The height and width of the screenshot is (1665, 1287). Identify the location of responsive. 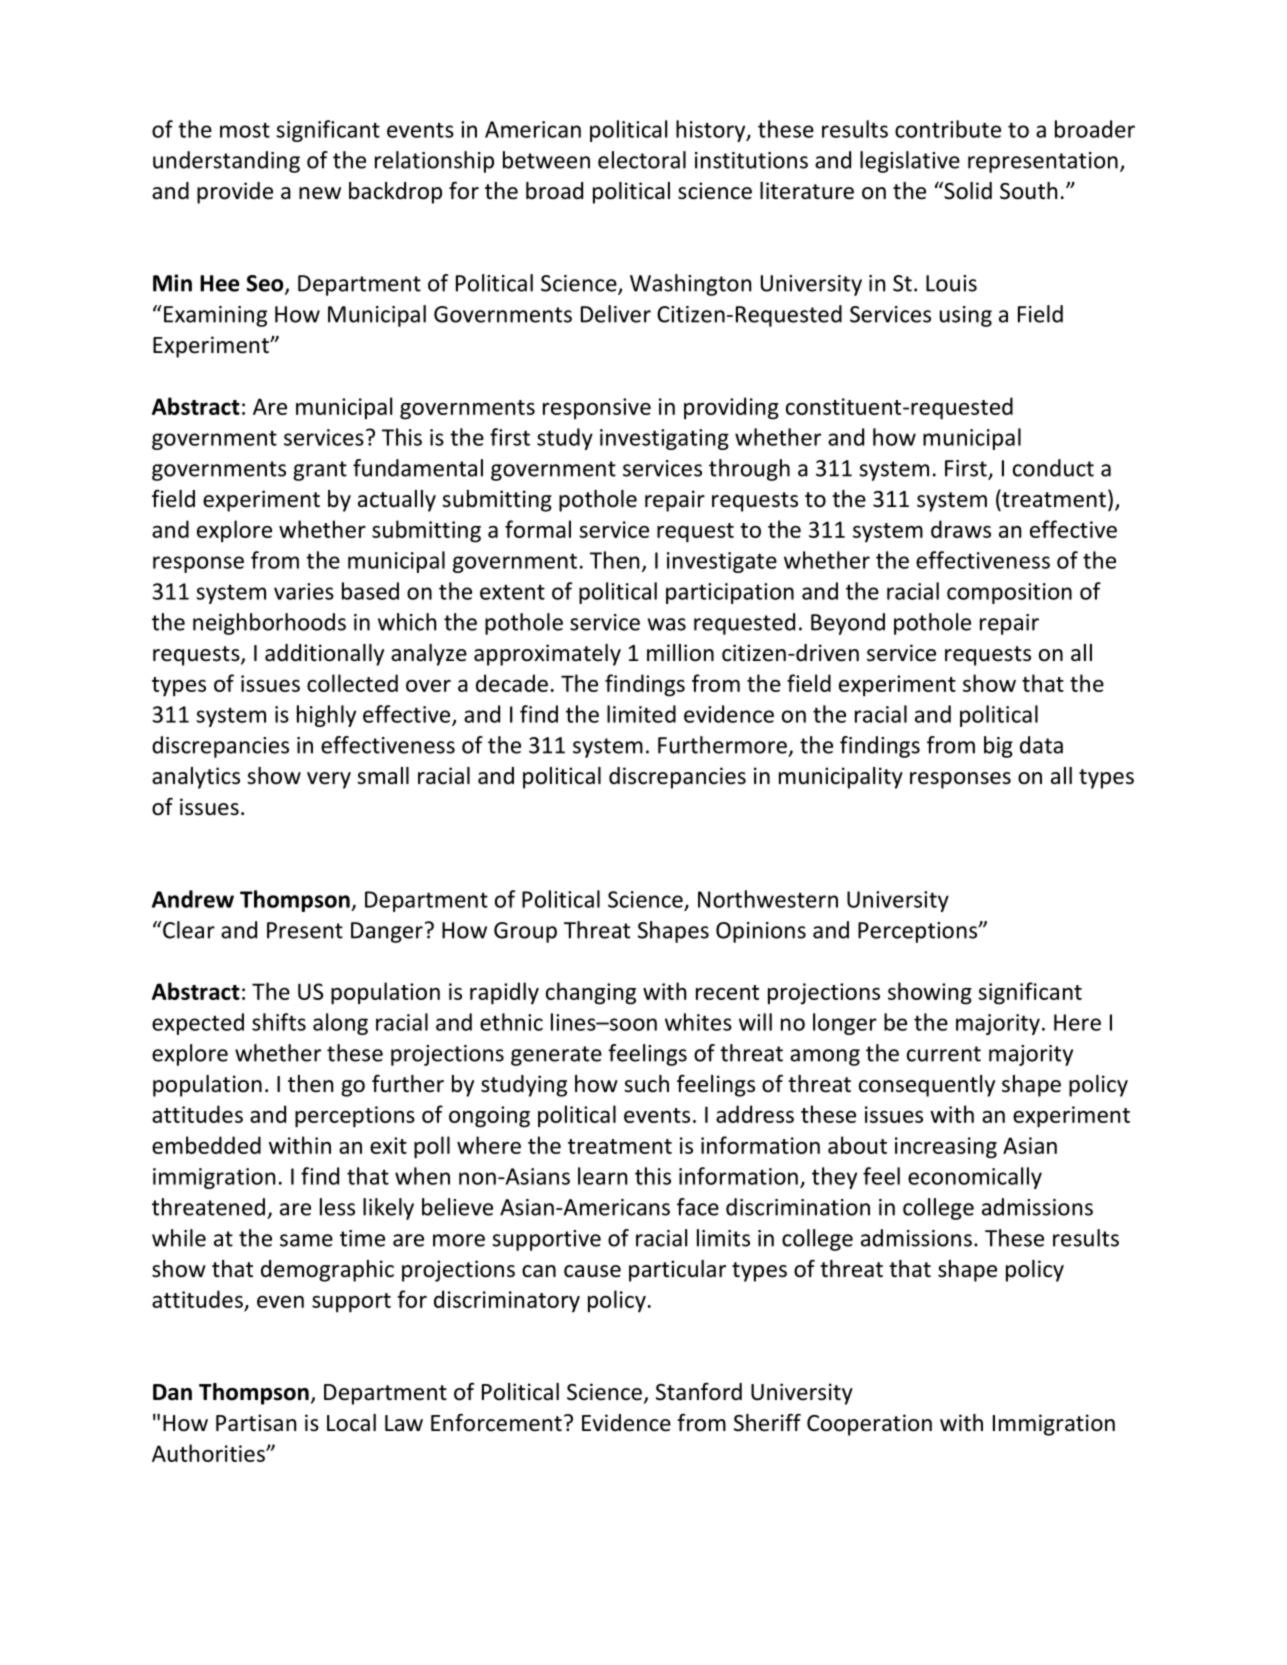
(597, 409).
